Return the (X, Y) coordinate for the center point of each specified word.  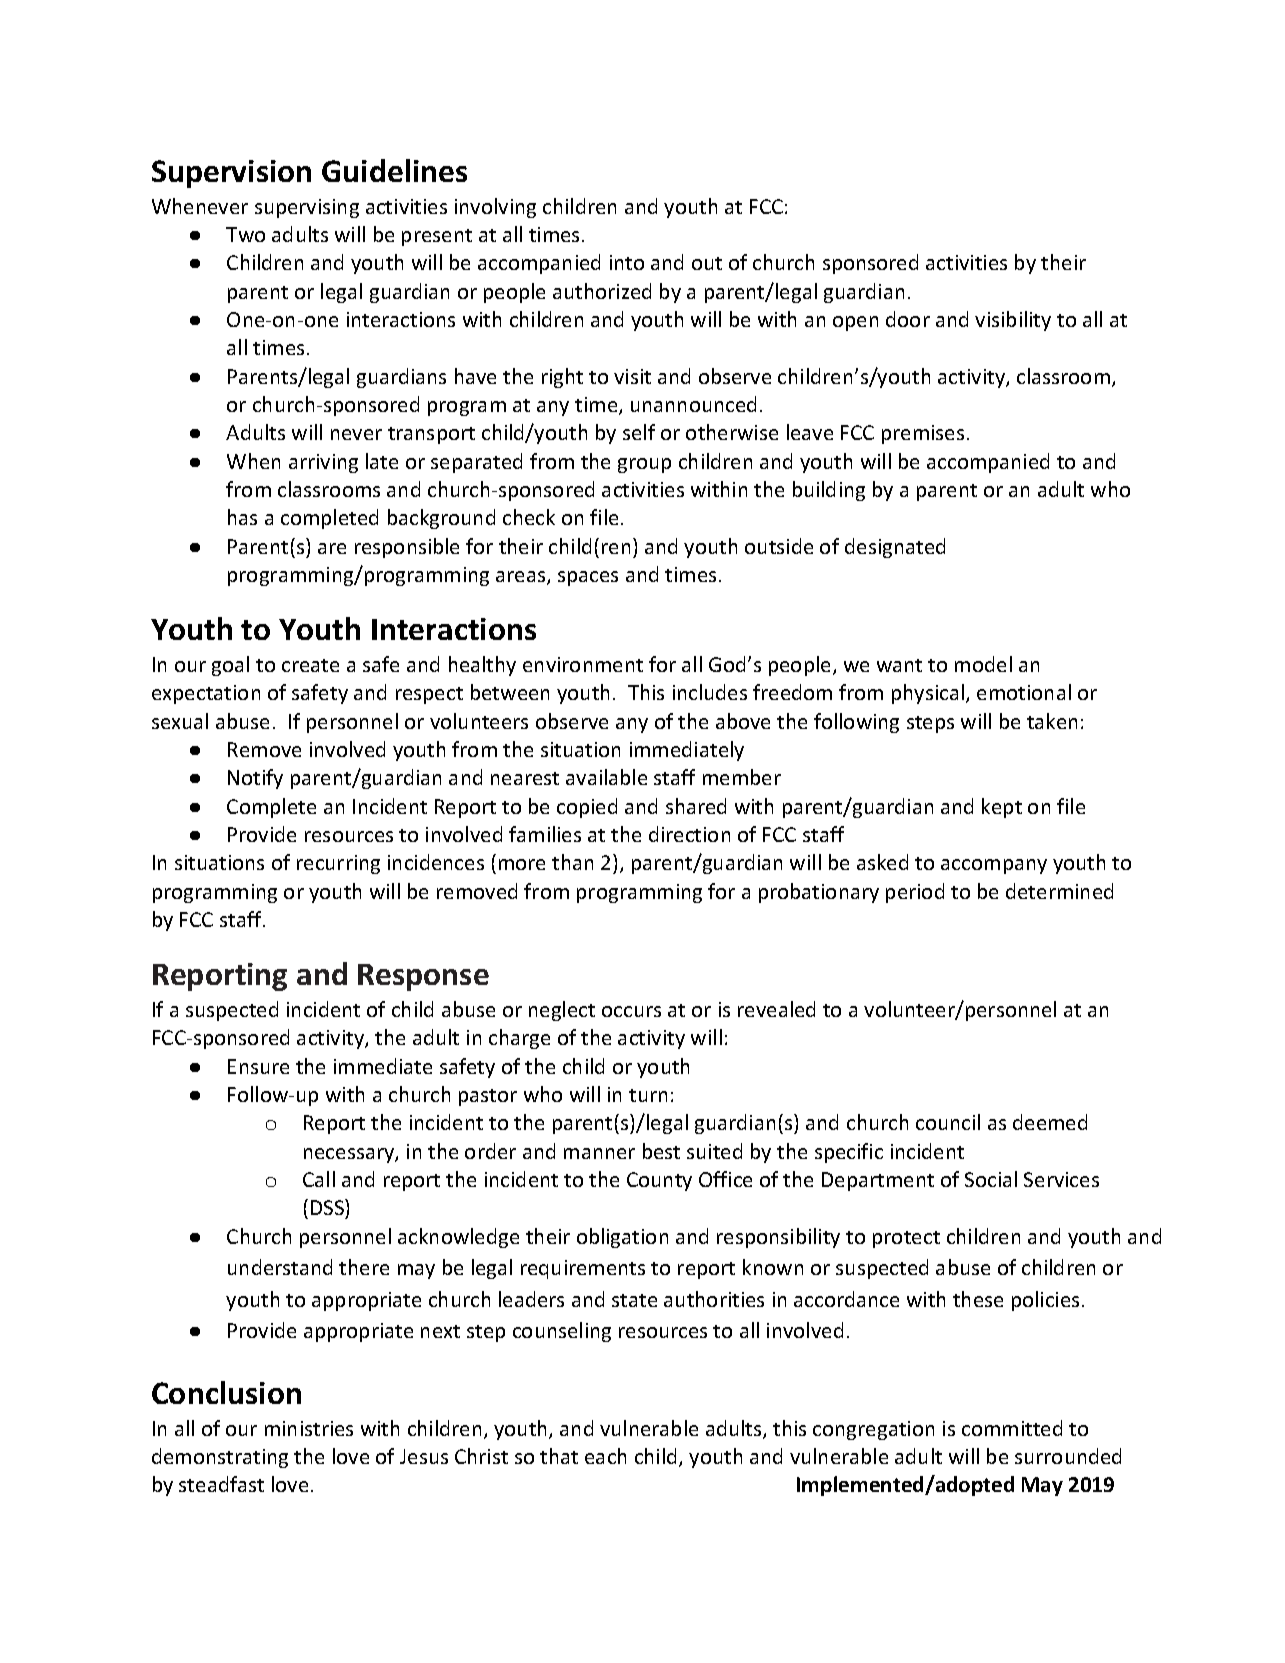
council (948, 1122)
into (627, 262)
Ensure (258, 1066)
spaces (588, 578)
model (983, 664)
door (908, 319)
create (310, 665)
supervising (307, 208)
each (605, 1456)
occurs (631, 1011)
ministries (309, 1428)
